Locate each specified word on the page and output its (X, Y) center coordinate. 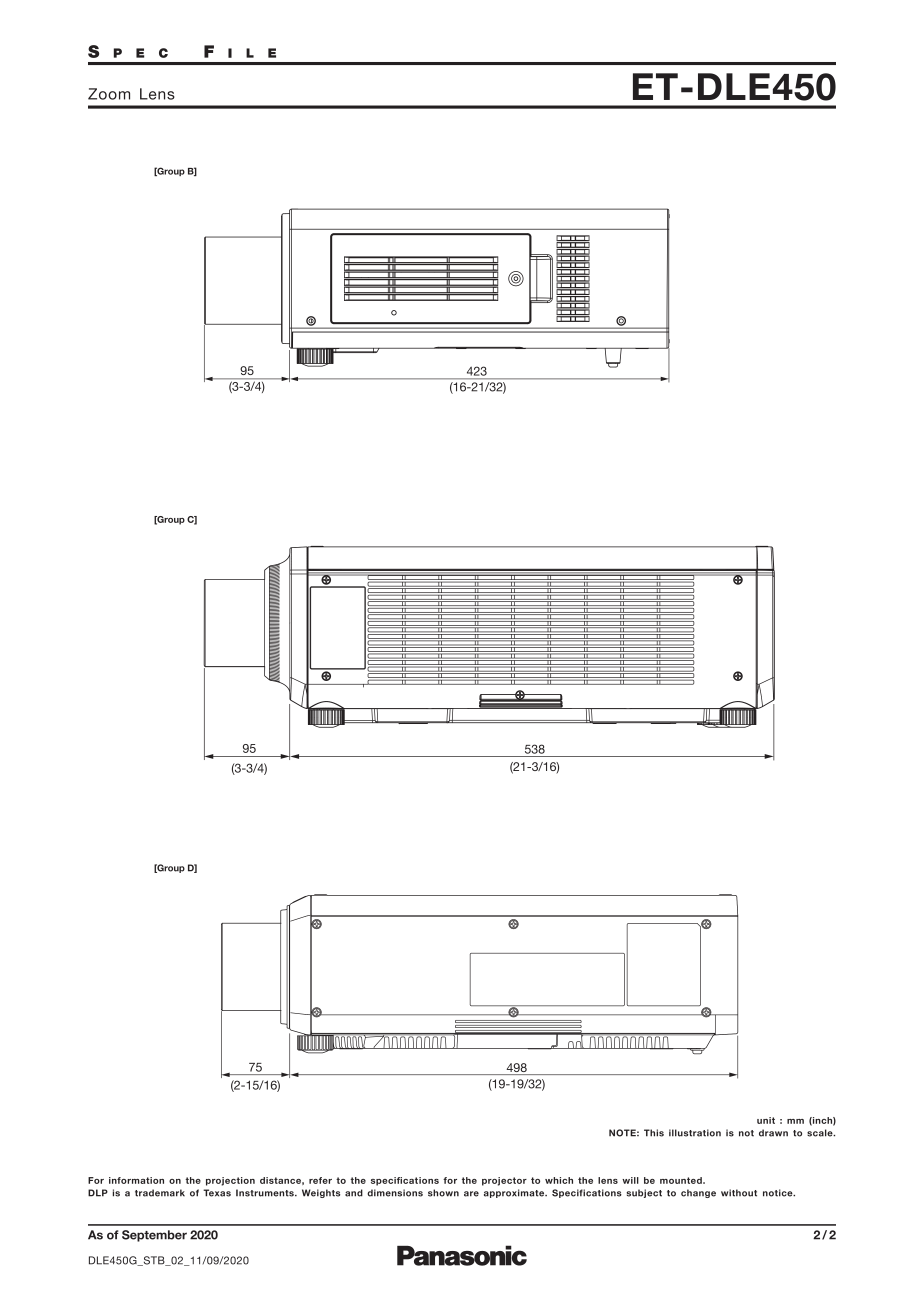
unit (766, 1120)
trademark (160, 1193)
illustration (695, 1133)
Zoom (109, 94)
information (136, 1180)
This (654, 1133)
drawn (773, 1133)
